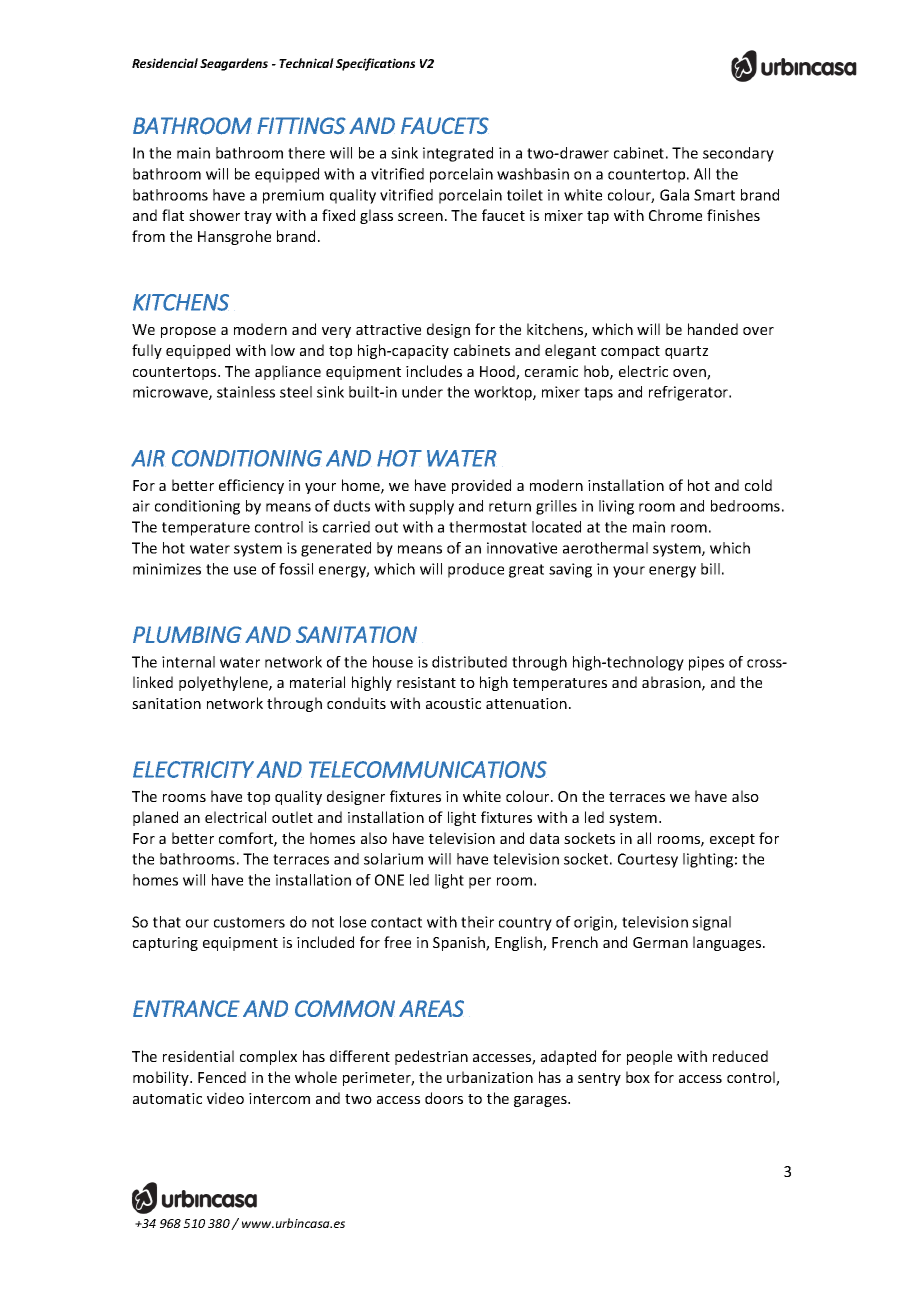 This page has height=1308, width=924. I want to click on bill, so click(710, 569).
